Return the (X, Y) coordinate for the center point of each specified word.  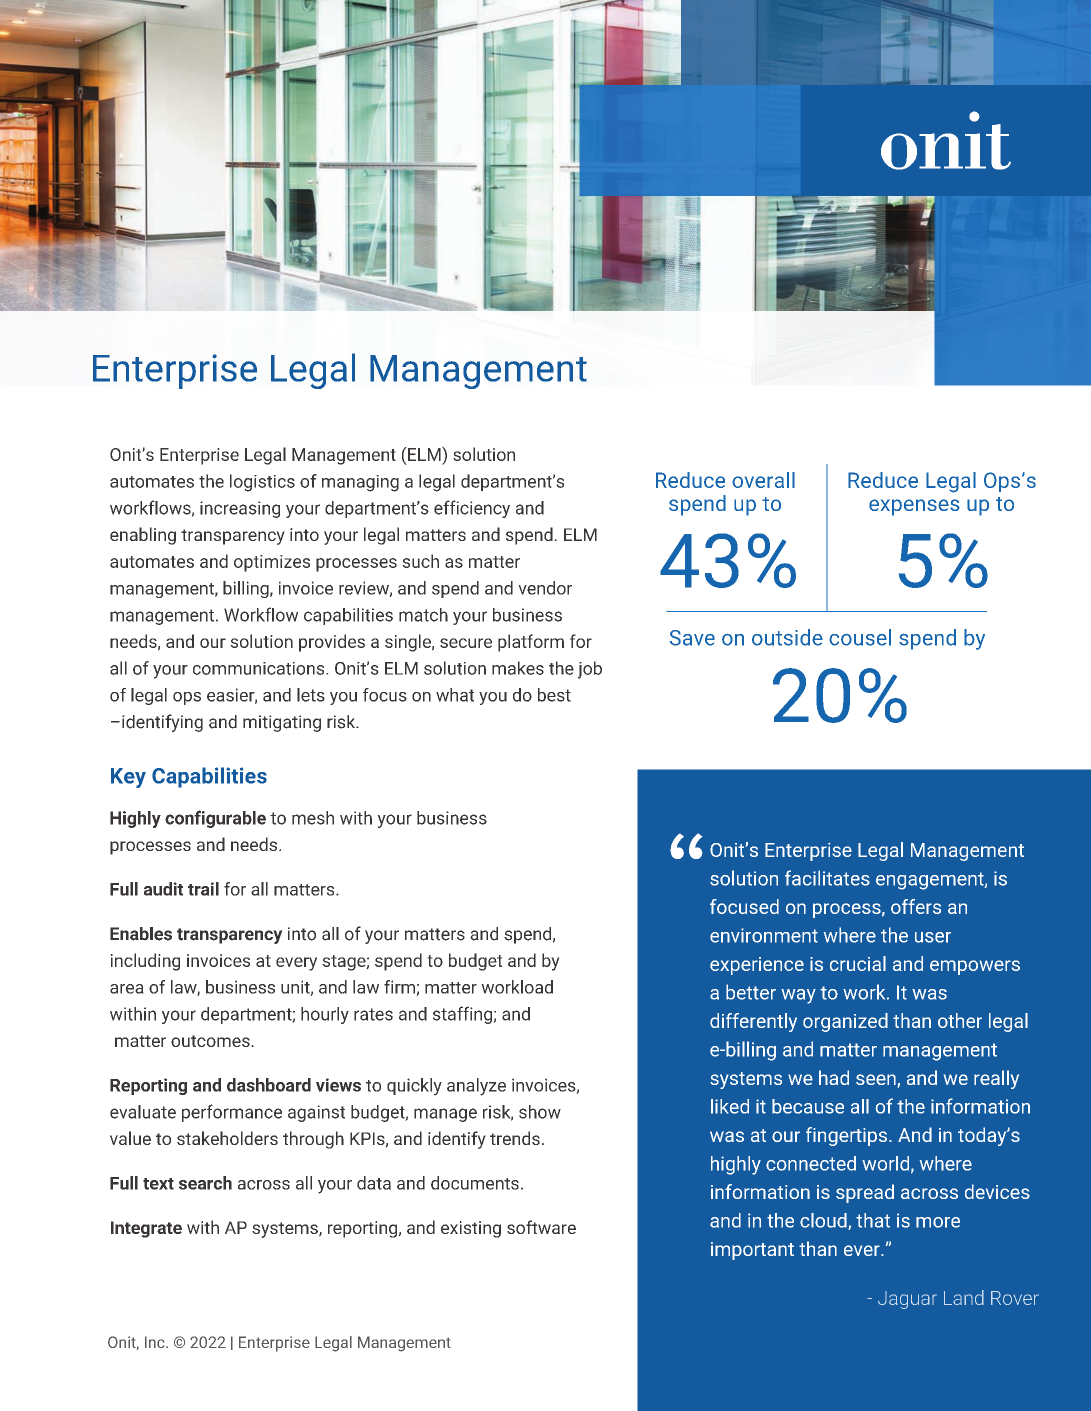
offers (916, 906)
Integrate (146, 1229)
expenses (914, 507)
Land (964, 1297)
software (541, 1227)
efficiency (472, 509)
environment (764, 935)
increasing (240, 509)
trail (203, 889)
